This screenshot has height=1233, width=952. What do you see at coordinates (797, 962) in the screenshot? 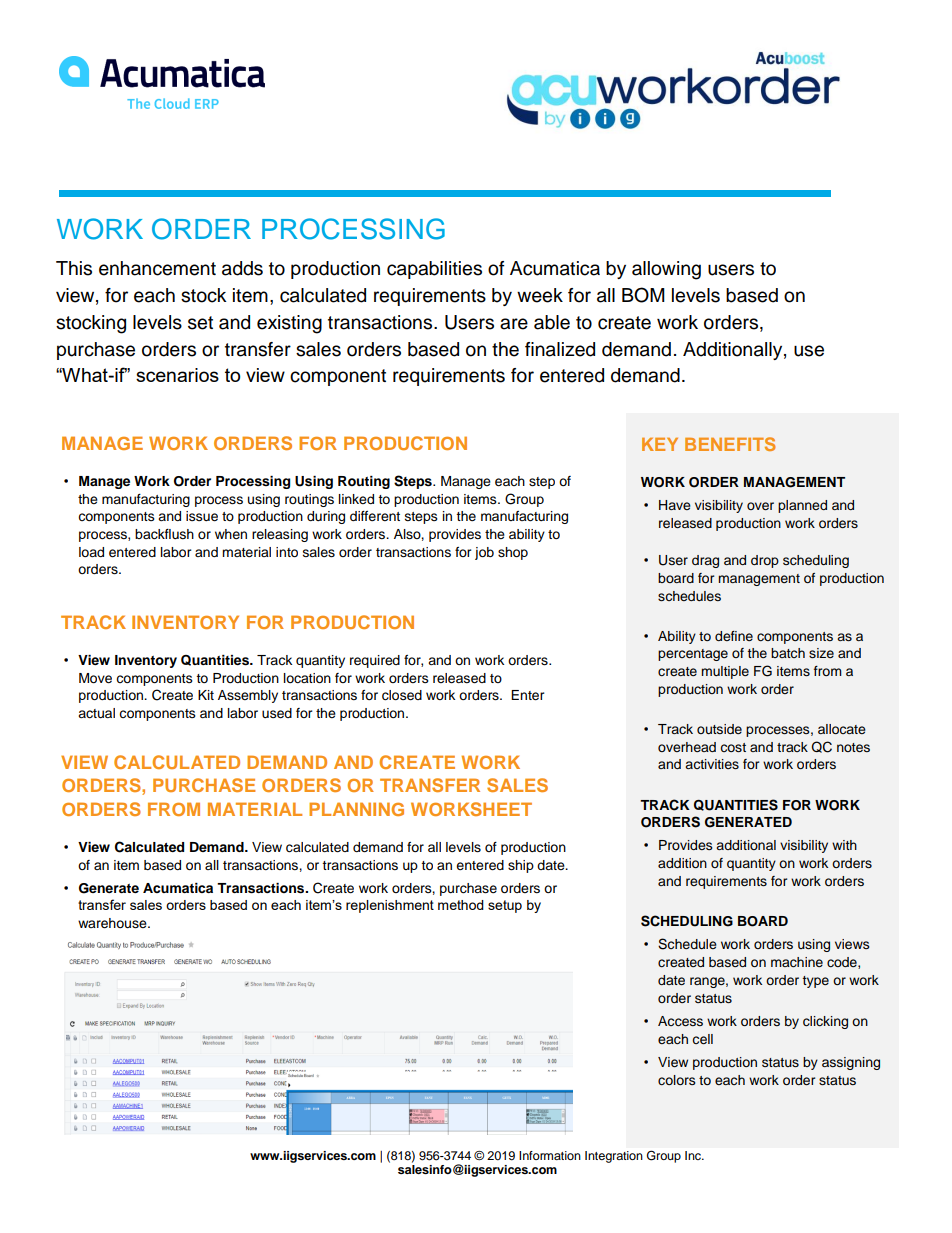
I see `machine` at bounding box center [797, 962].
